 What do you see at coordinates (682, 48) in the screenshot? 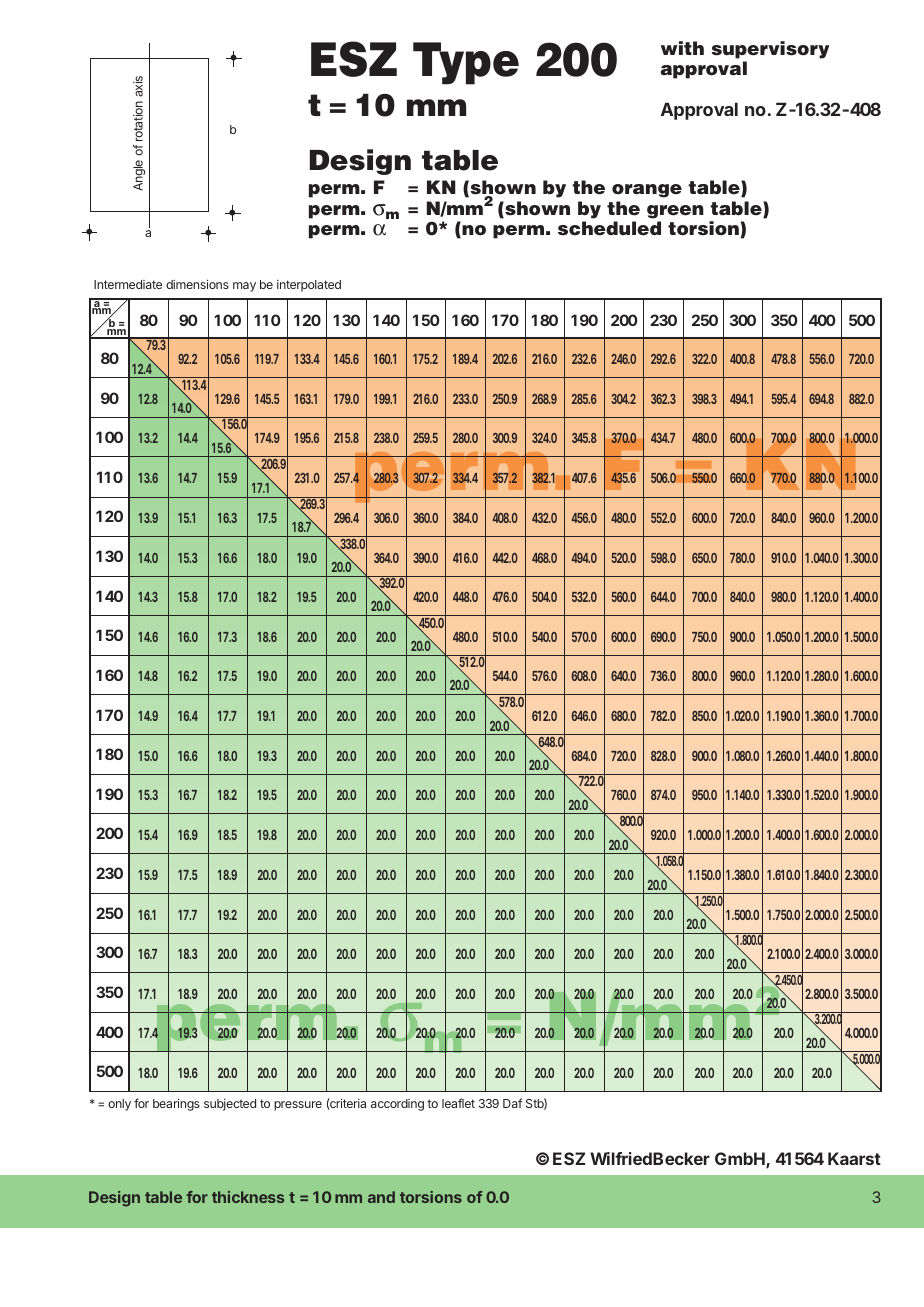
I see `with` at bounding box center [682, 48].
